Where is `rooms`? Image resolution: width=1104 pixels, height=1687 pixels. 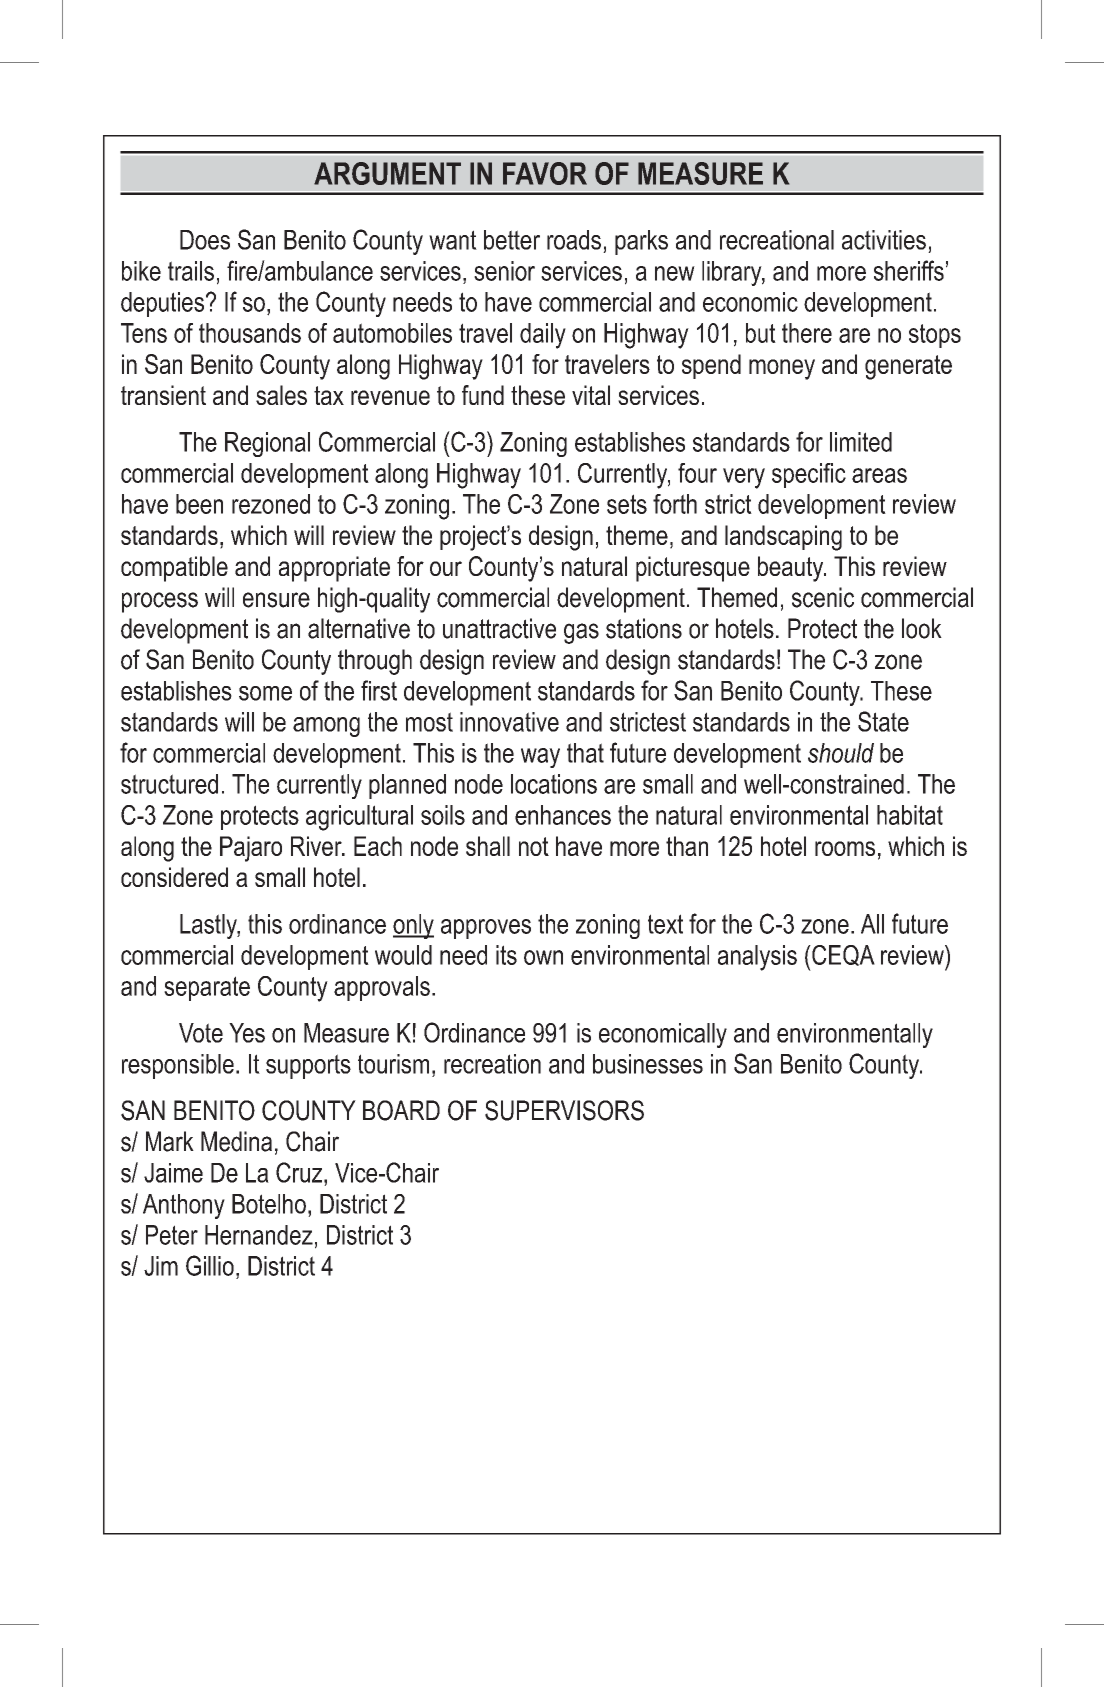
rooms is located at coordinates (845, 848).
